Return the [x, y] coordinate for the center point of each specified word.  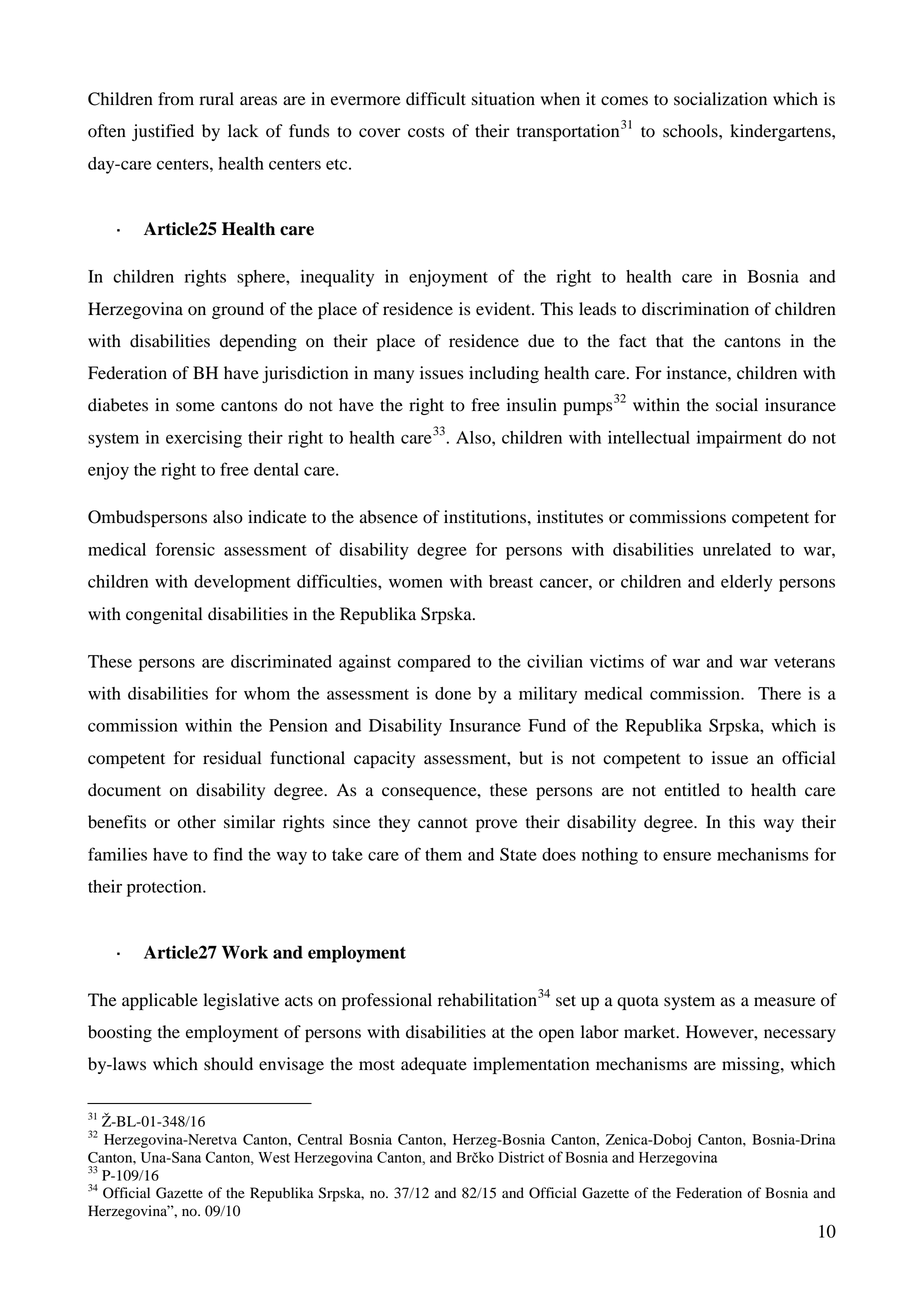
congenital [164, 615]
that [670, 341]
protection [165, 888]
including [504, 374]
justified [163, 132]
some [195, 407]
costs [426, 132]
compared [434, 663]
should [228, 1064]
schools [691, 131]
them [443, 854]
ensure [687, 856]
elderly [747, 583]
